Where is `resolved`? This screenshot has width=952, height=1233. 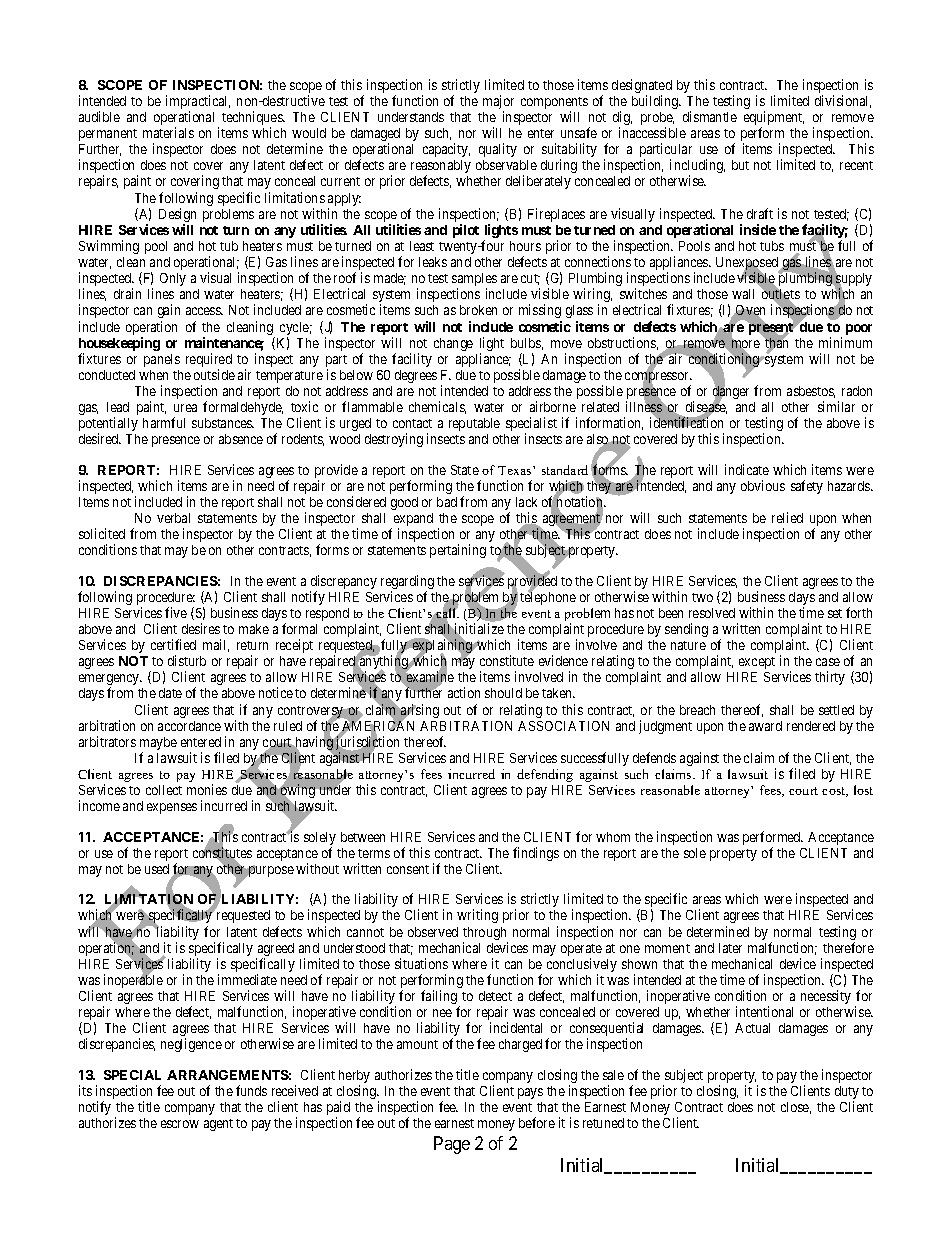
resolved is located at coordinates (712, 613).
